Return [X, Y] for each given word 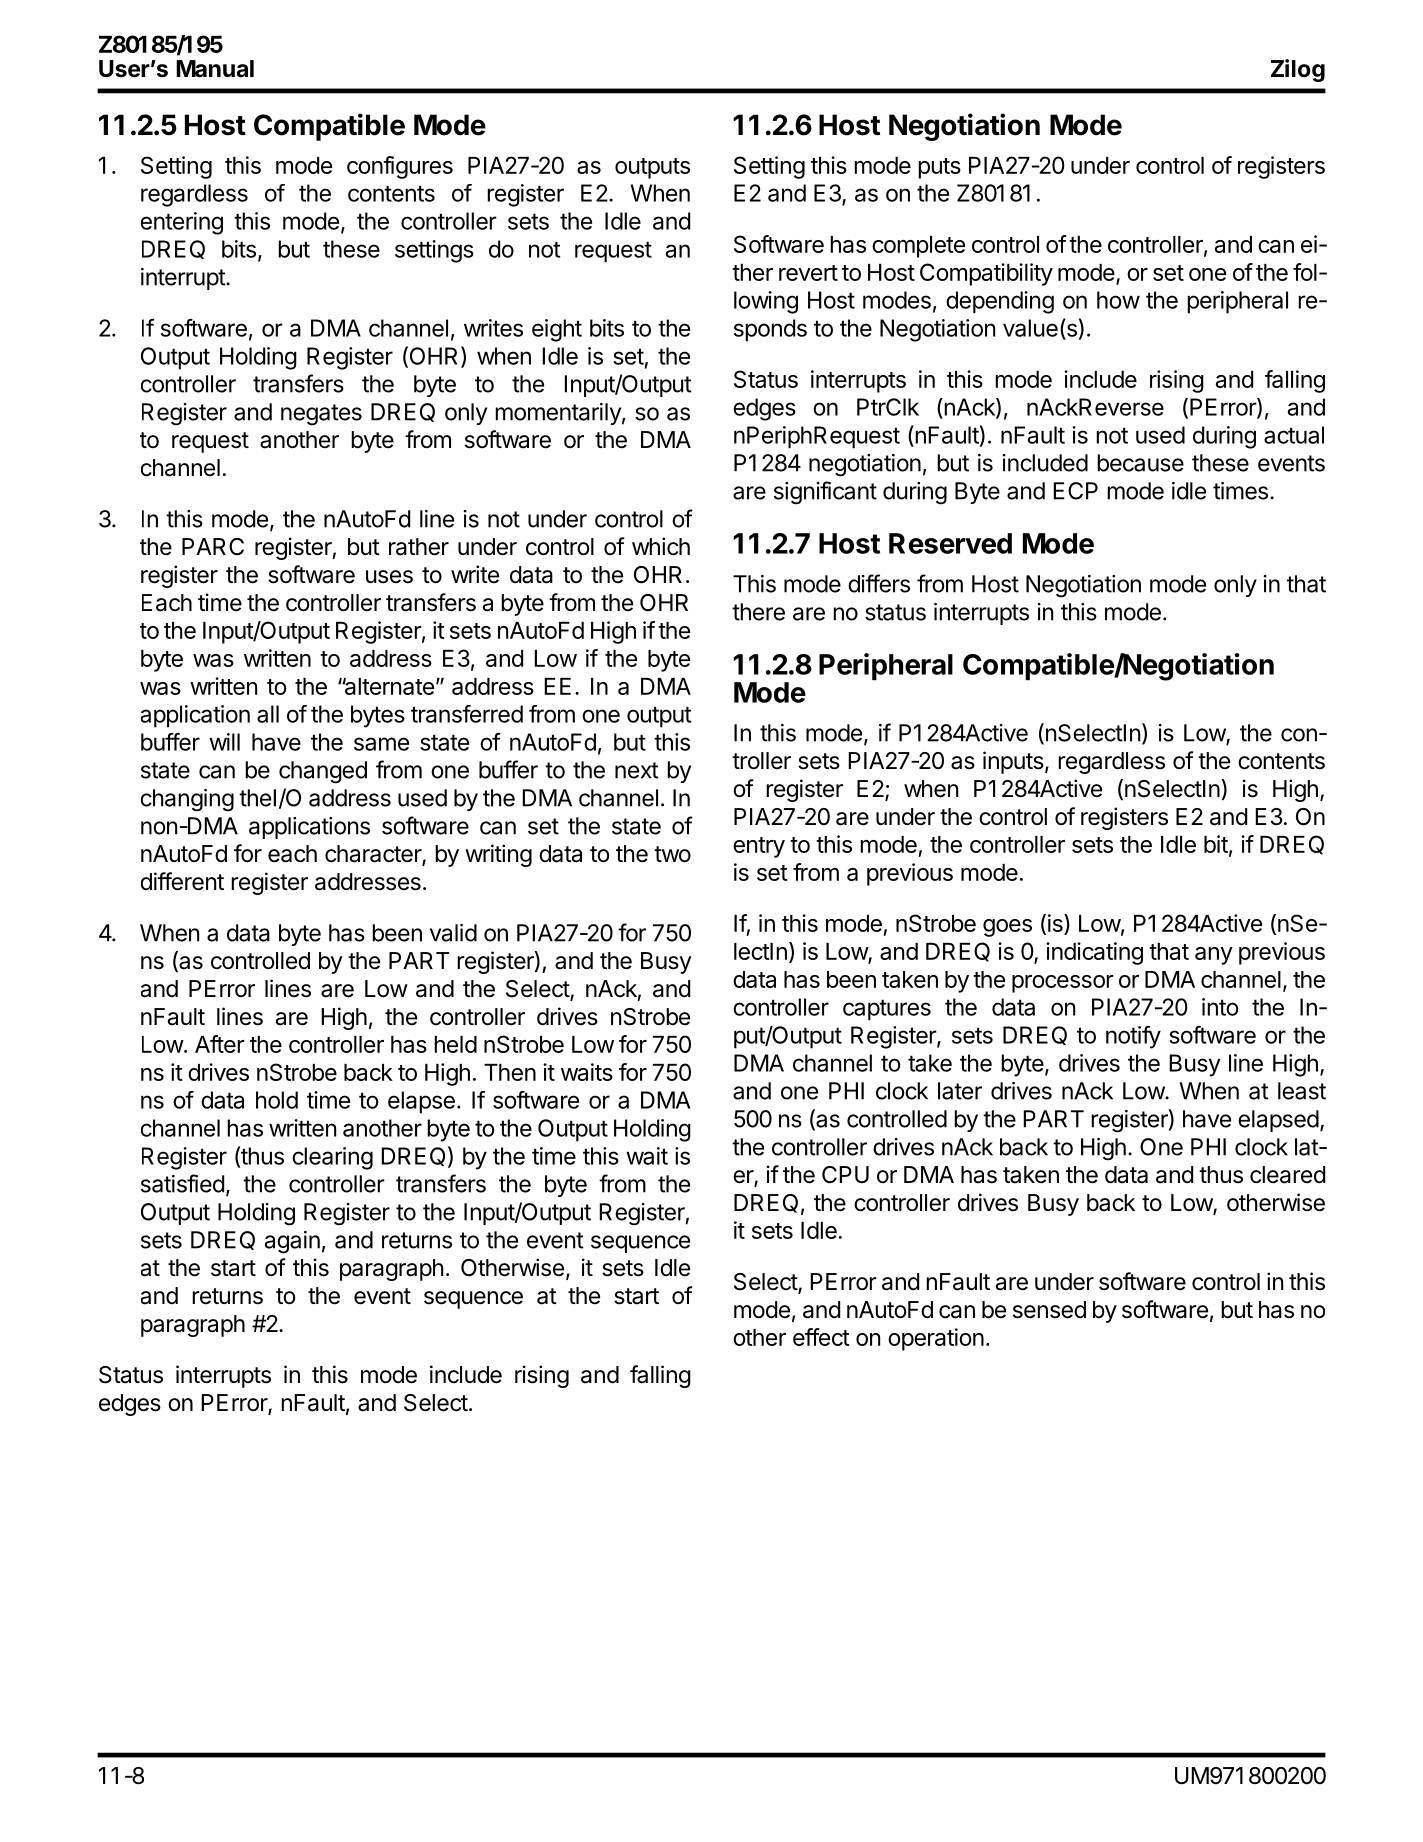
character [374, 855]
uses [389, 577]
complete [918, 247]
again [292, 1242]
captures [887, 1010]
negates [321, 415]
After [220, 1044]
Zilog [1298, 70]
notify [1133, 1037]
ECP [1075, 491]
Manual [215, 69]
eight [557, 330]
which [661, 546]
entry [759, 847]
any [1214, 956]
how [1118, 300]
